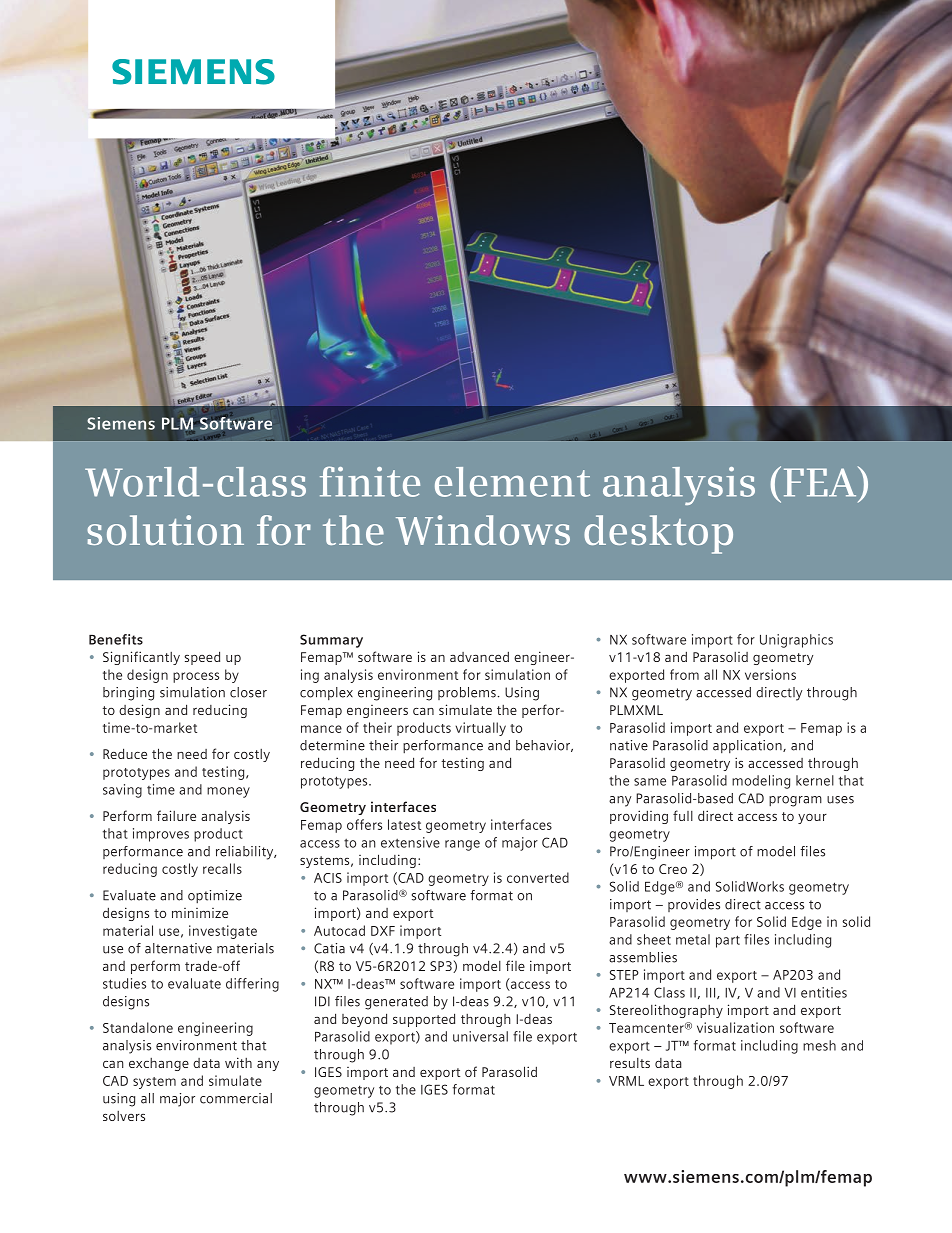  Describe the element at coordinates (819, 1045) in the document. I see `mesh` at that location.
